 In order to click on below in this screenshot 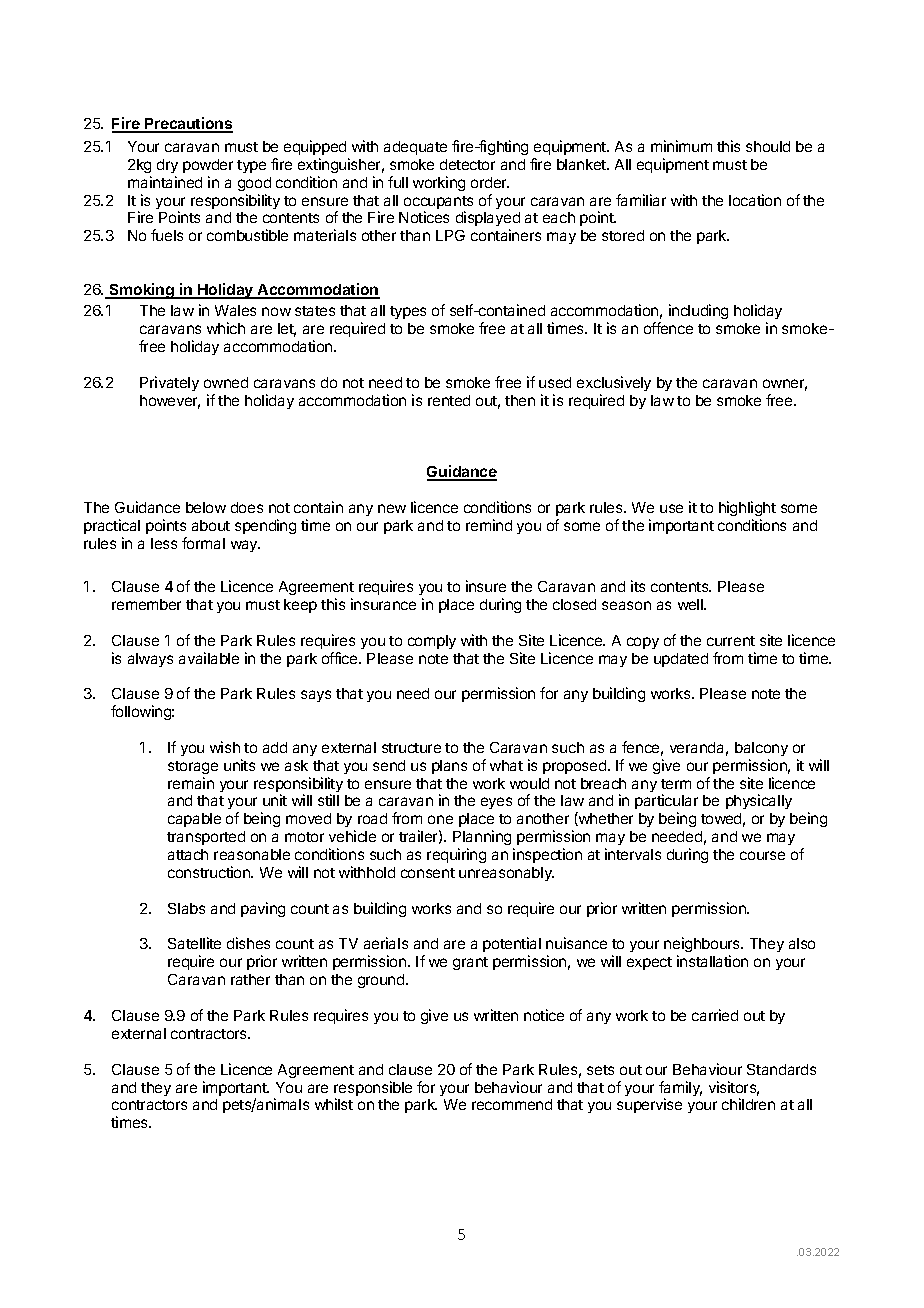, I will do `click(206, 507)`.
